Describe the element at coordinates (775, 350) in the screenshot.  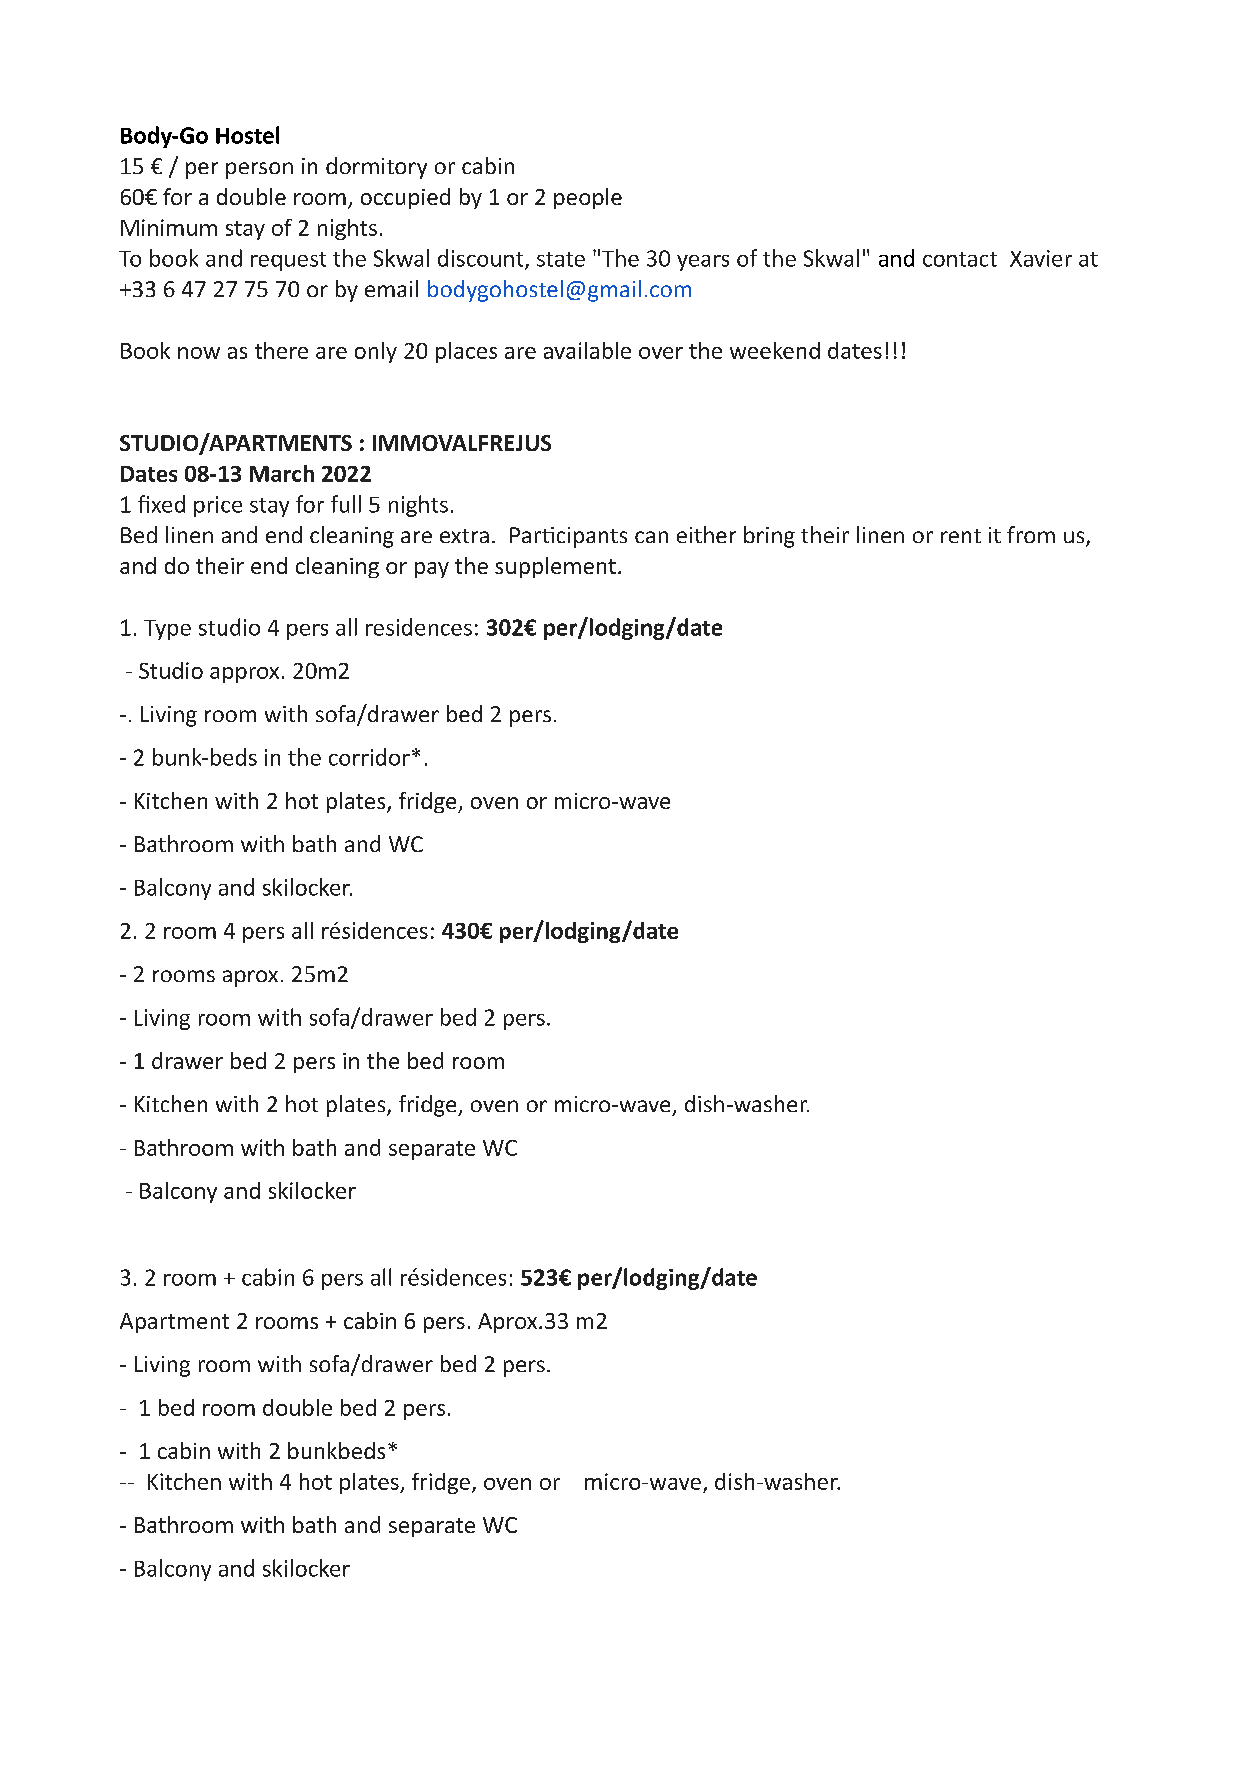
I see `weekend` at that location.
